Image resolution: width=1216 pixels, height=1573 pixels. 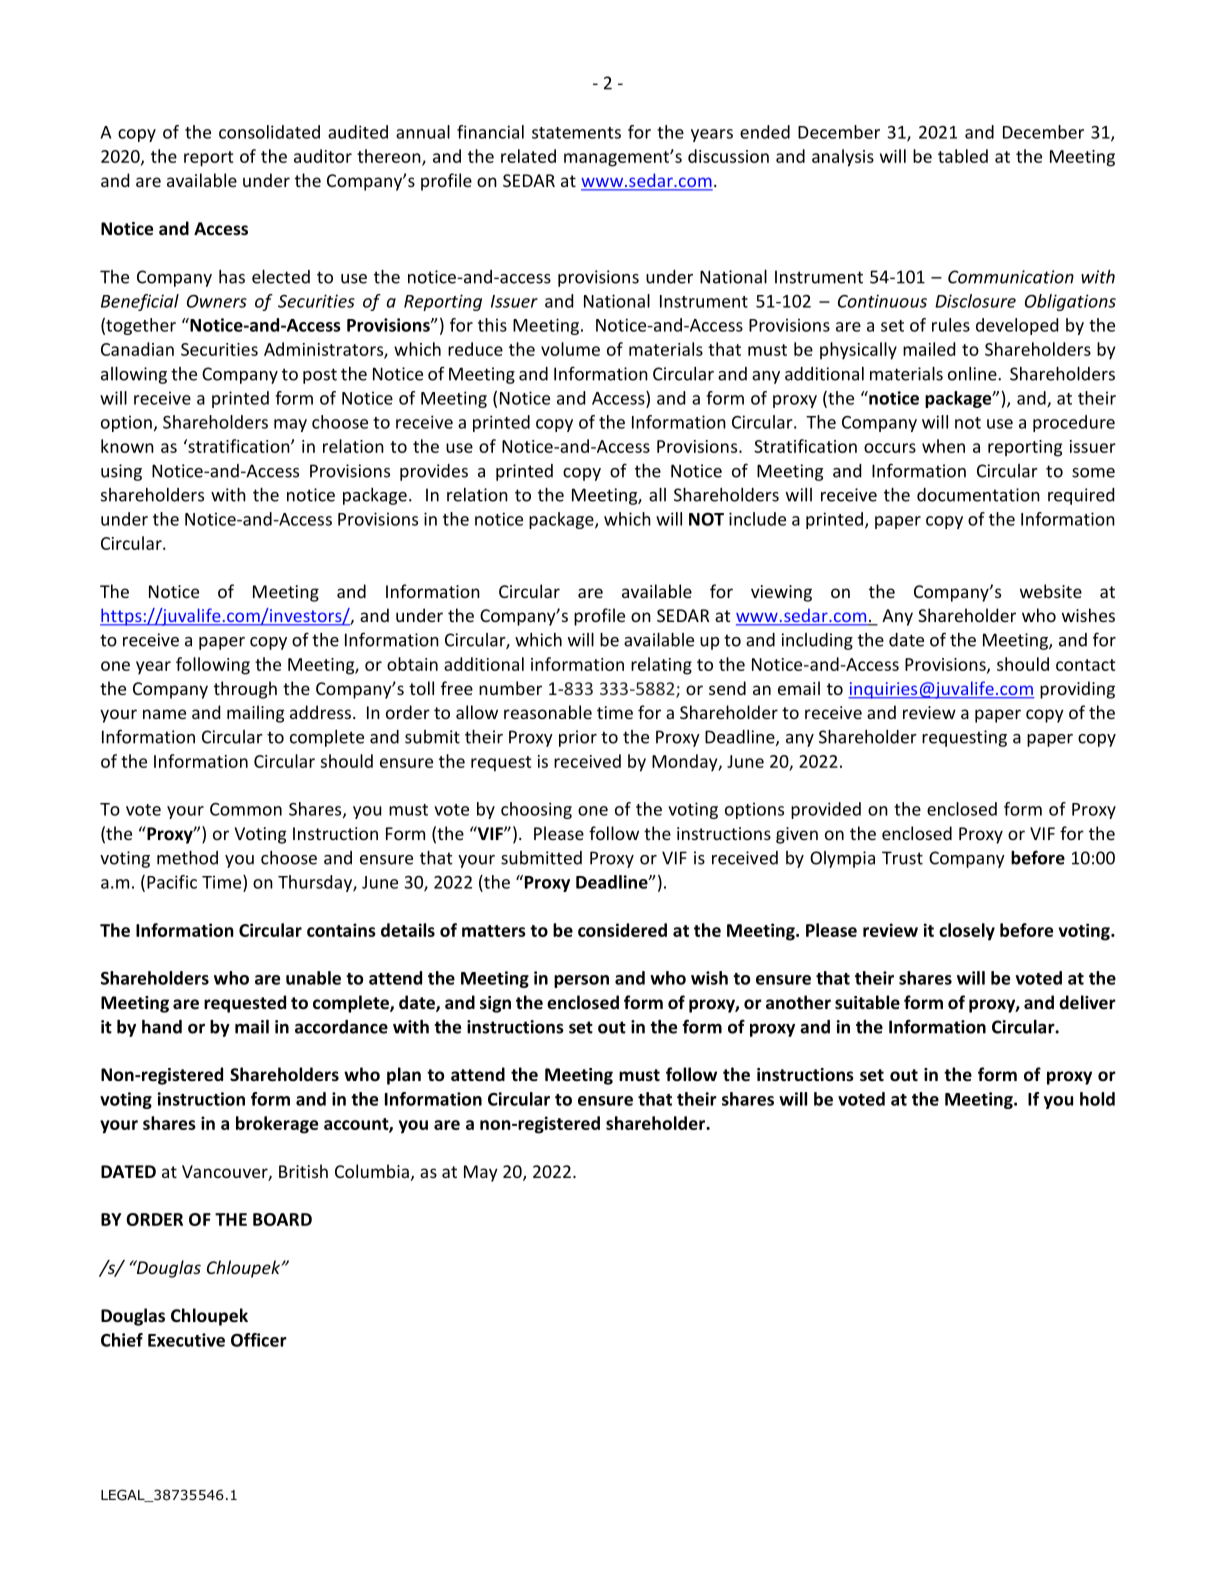 What do you see at coordinates (578, 738) in the screenshot?
I see `prior` at bounding box center [578, 738].
